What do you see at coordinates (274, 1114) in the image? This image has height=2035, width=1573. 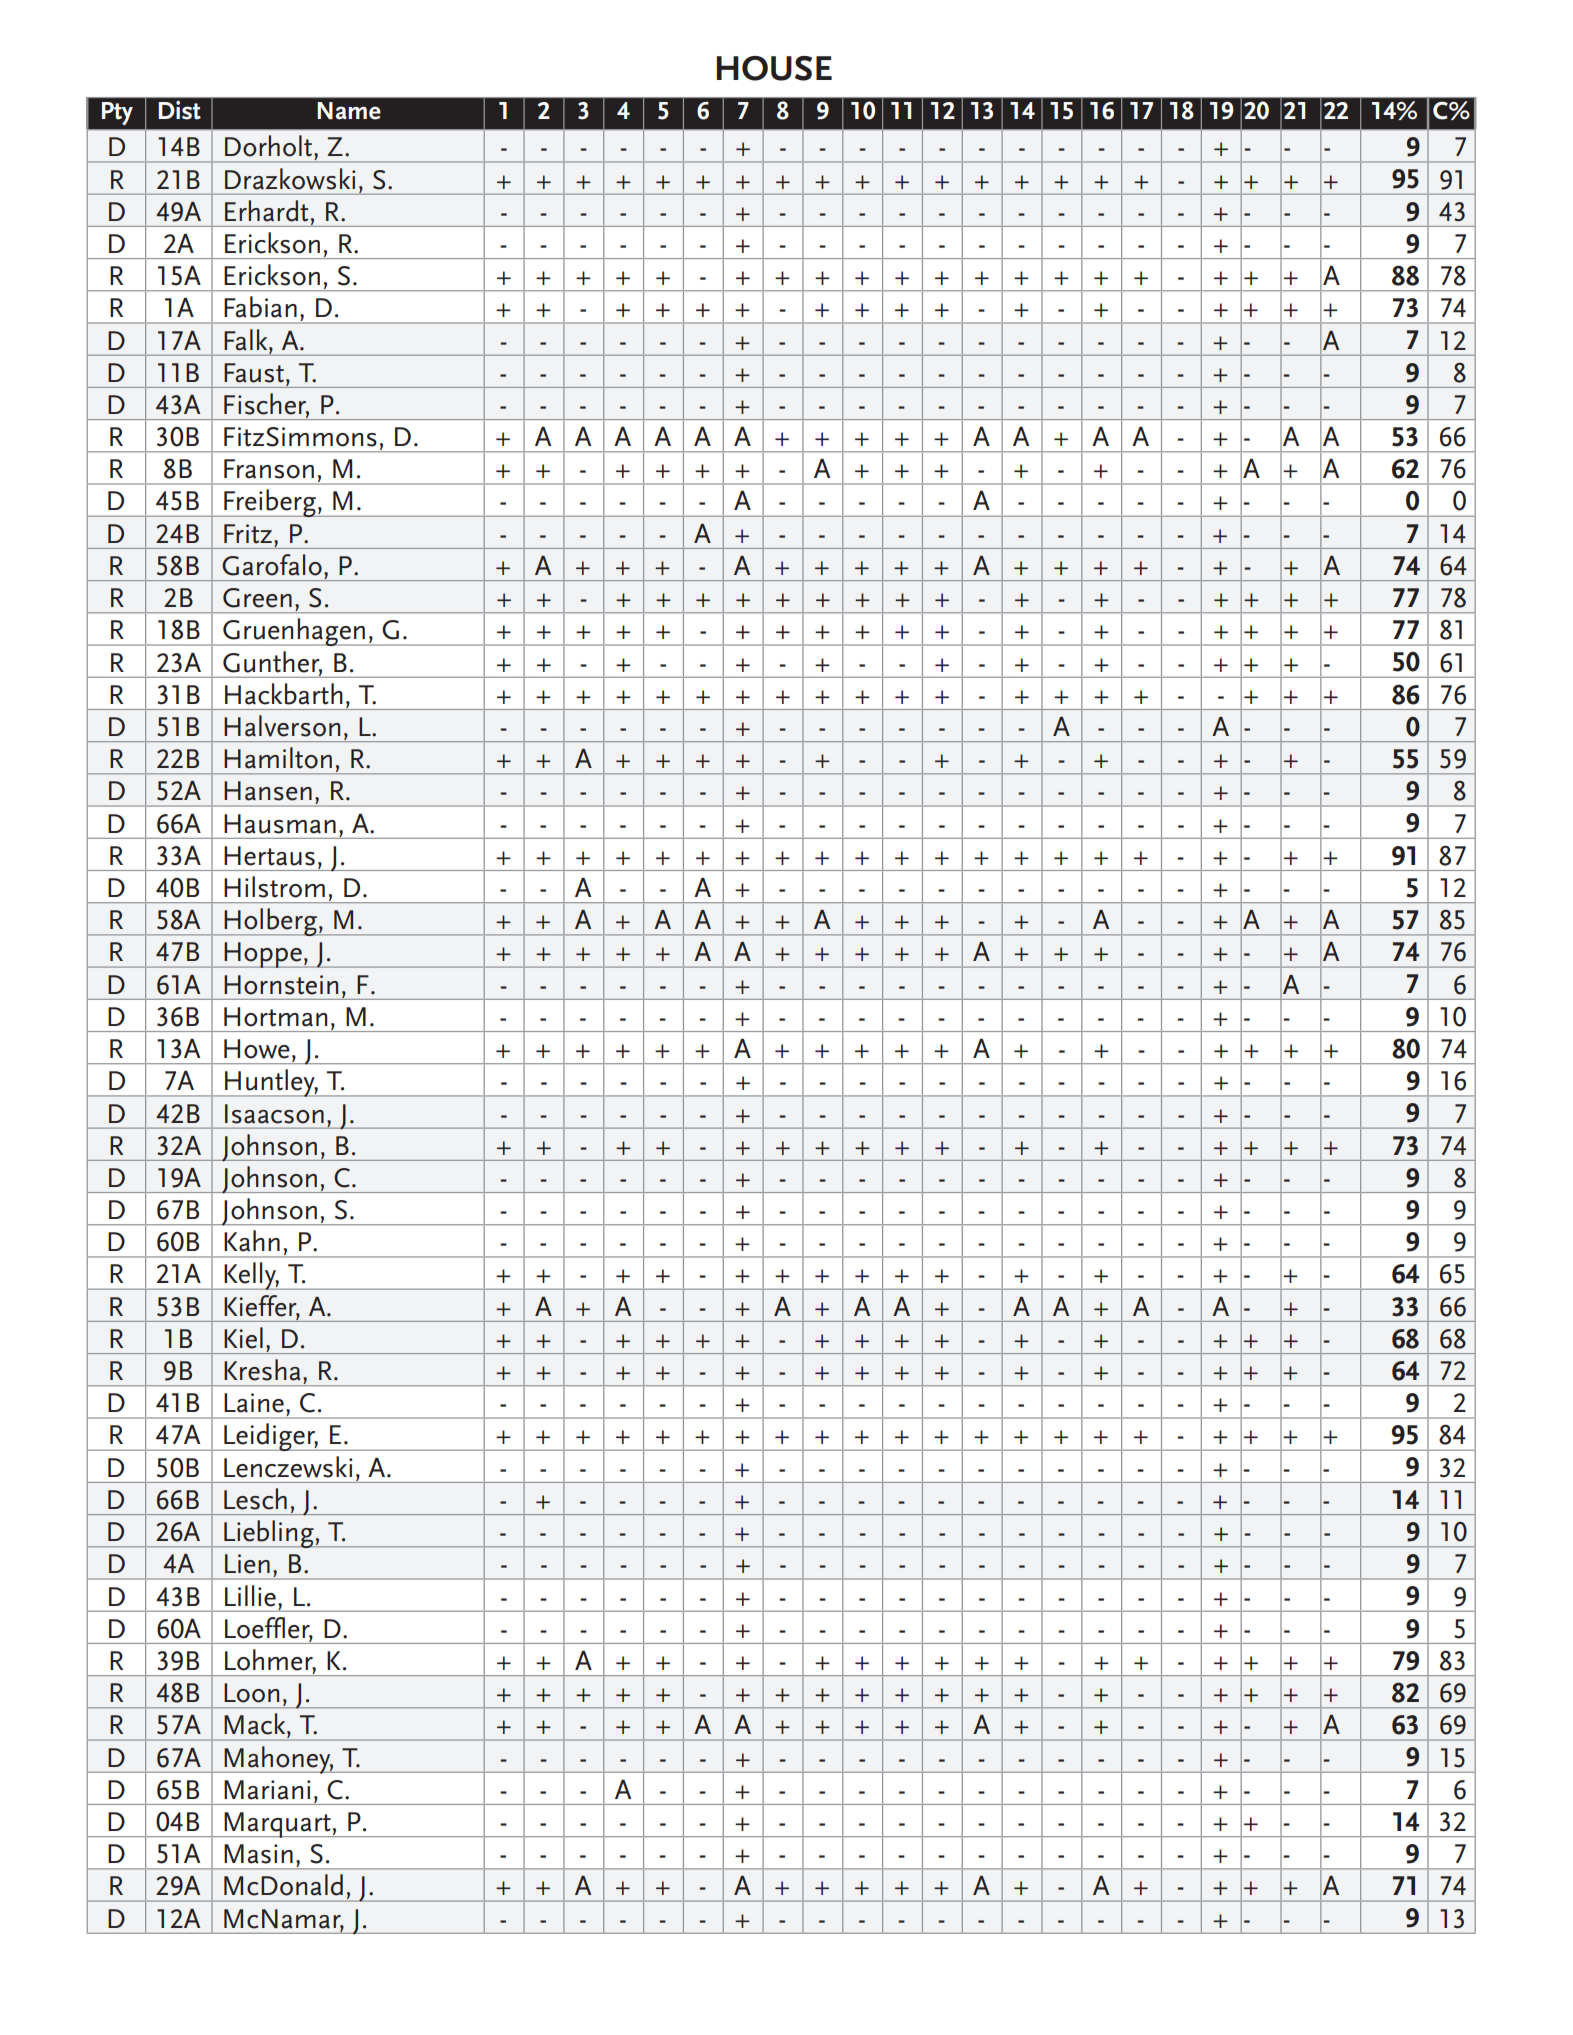 I see `Isaacson` at bounding box center [274, 1114].
